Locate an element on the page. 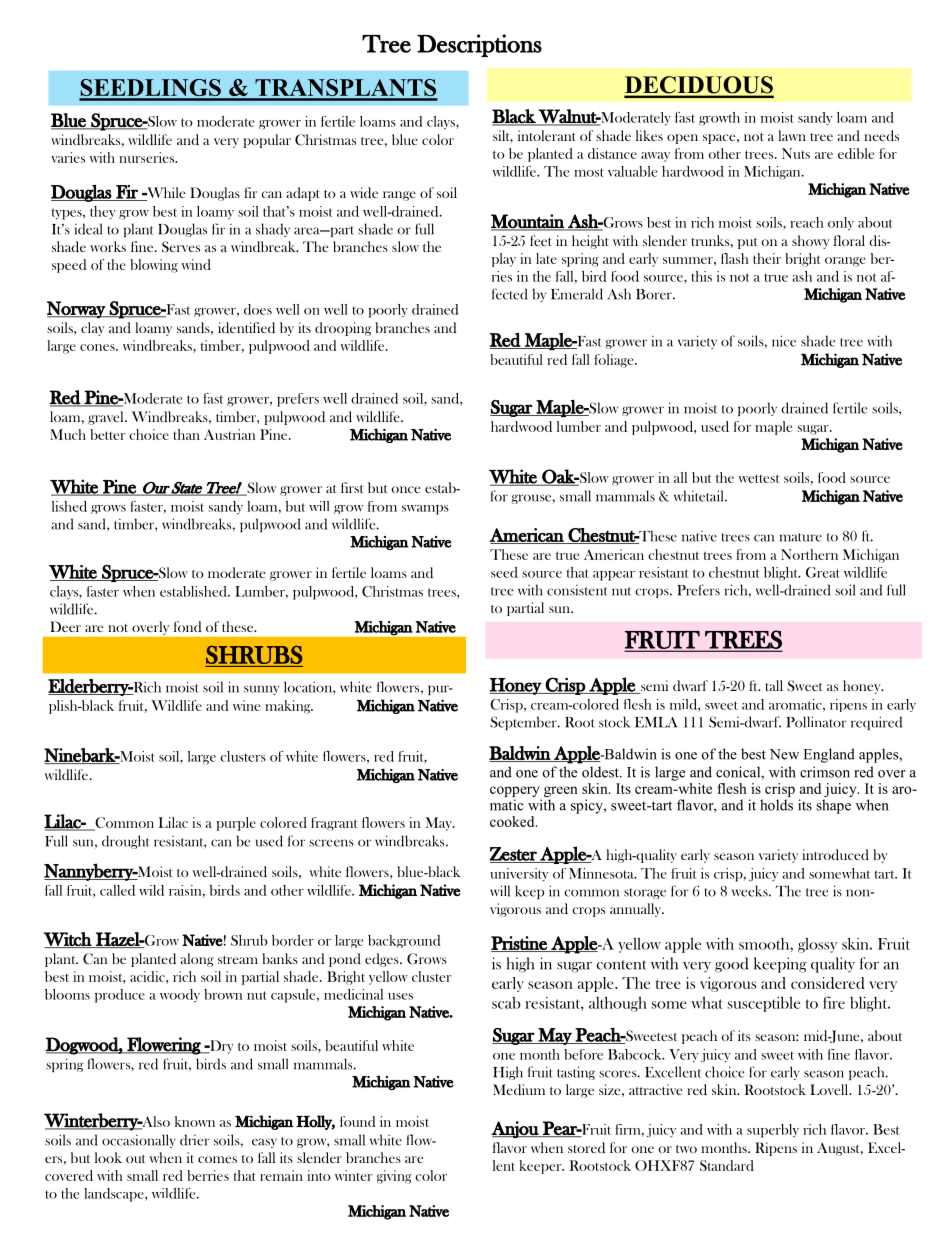 This page has height=1233, width=952. Descriptions is located at coordinates (479, 45).
